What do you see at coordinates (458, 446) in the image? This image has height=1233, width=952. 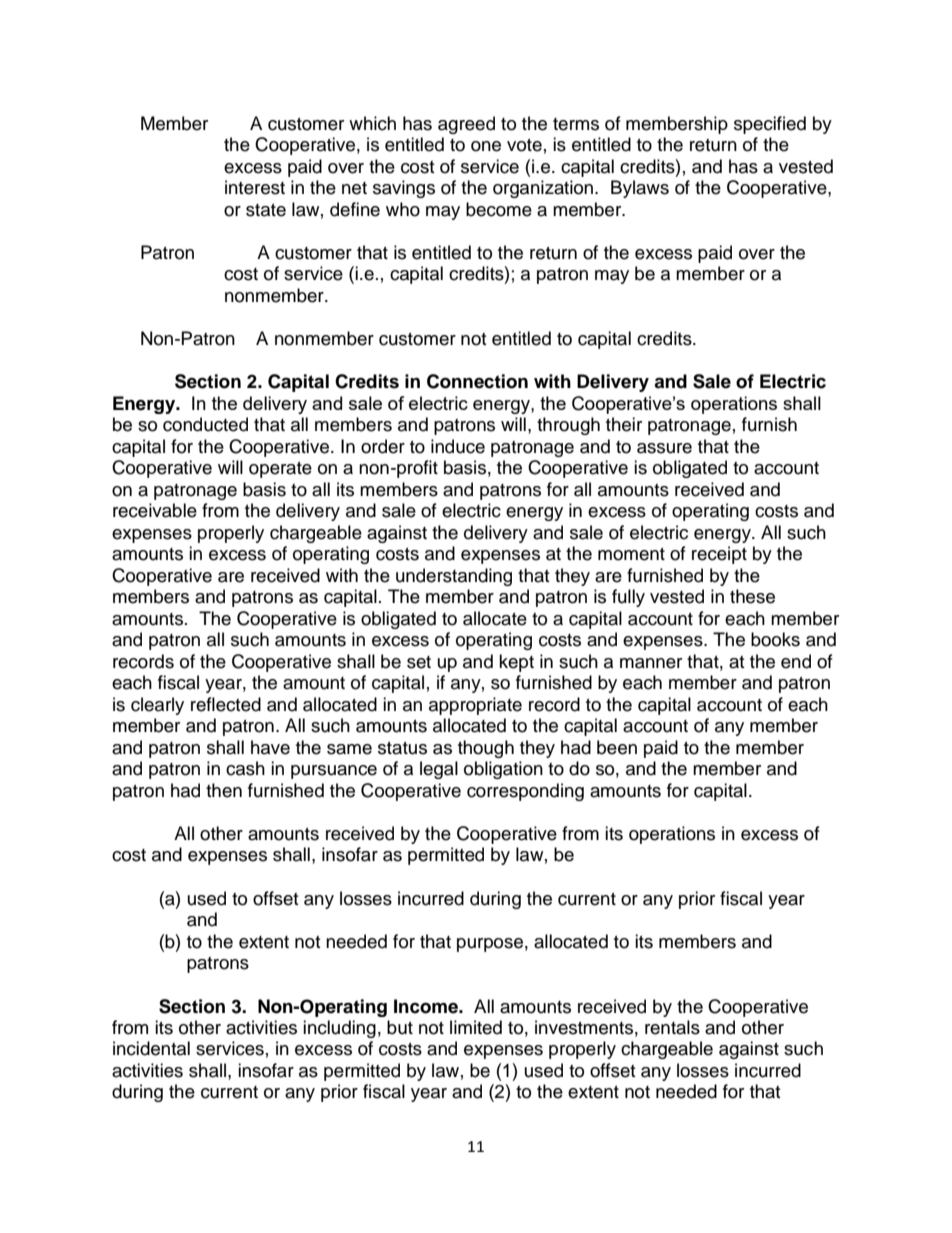 I see `induce` at bounding box center [458, 446].
